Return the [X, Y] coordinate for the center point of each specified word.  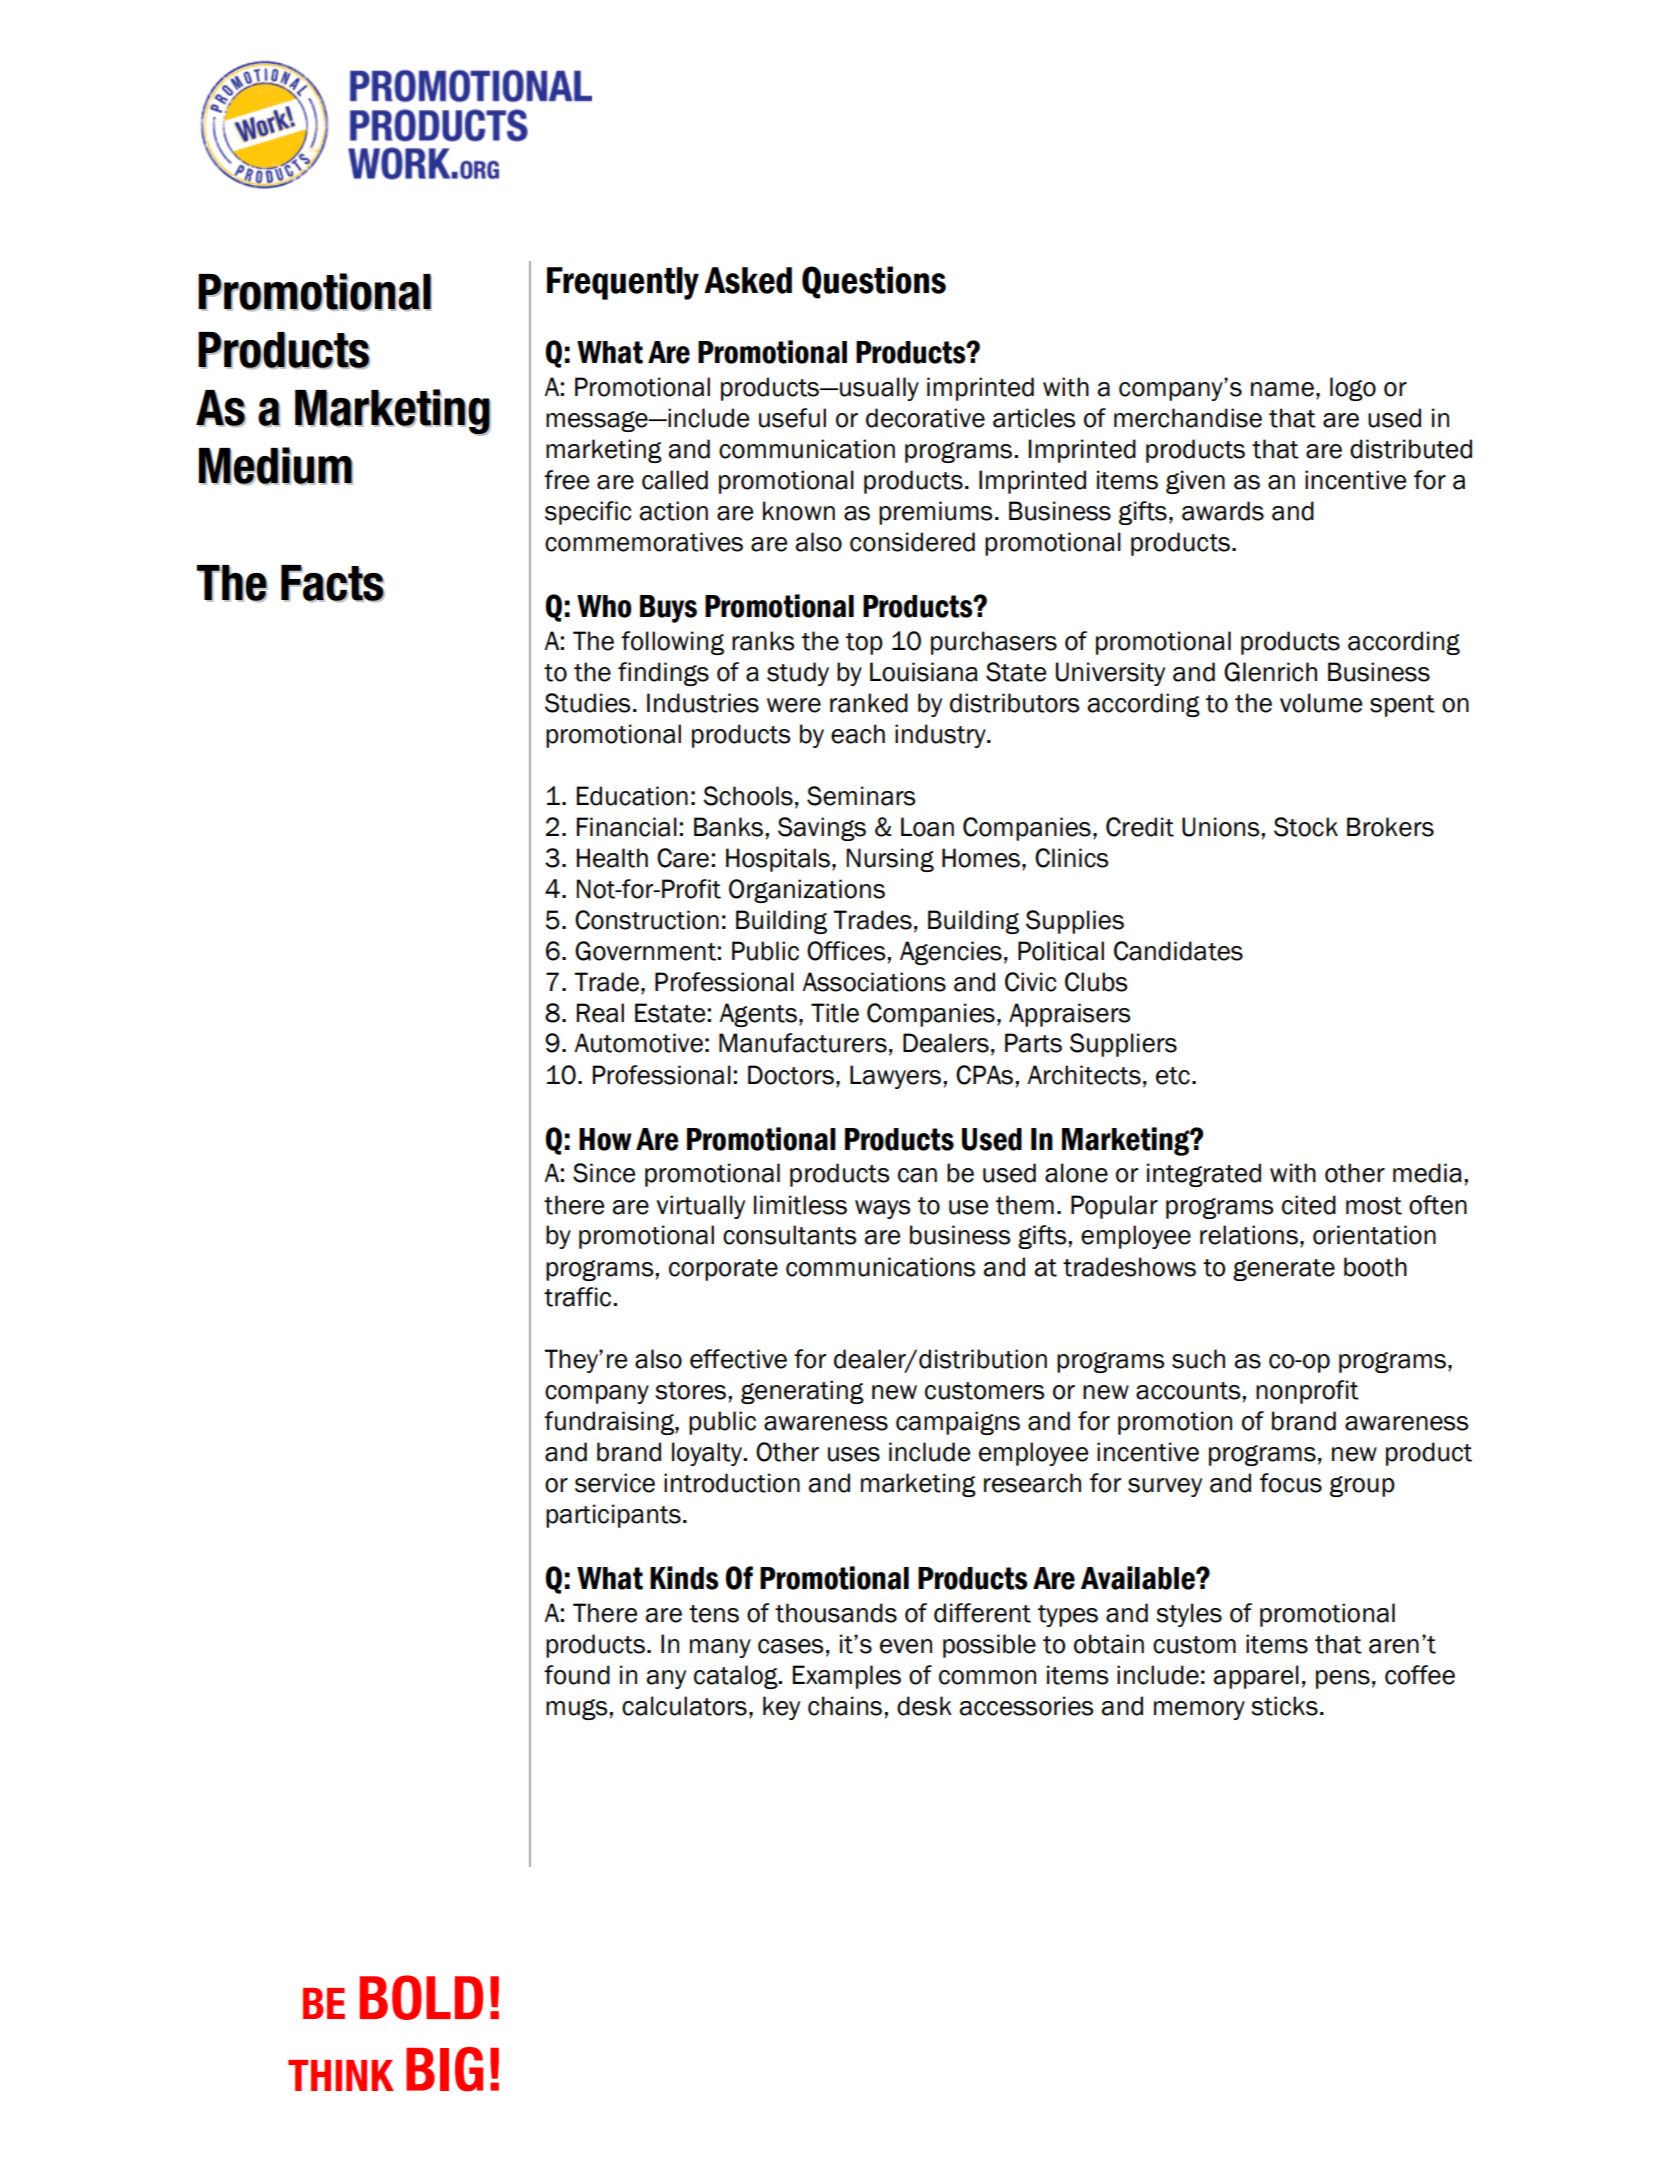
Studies [587, 703]
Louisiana [924, 672]
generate [1284, 1270]
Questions [874, 282]
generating [802, 1392]
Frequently [623, 283]
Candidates [1178, 951]
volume [1321, 703]
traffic [579, 1297]
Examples [847, 1677]
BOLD [421, 1997]
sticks [1285, 1706]
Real [600, 1013]
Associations [874, 982]
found [577, 1675]
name [1282, 389]
